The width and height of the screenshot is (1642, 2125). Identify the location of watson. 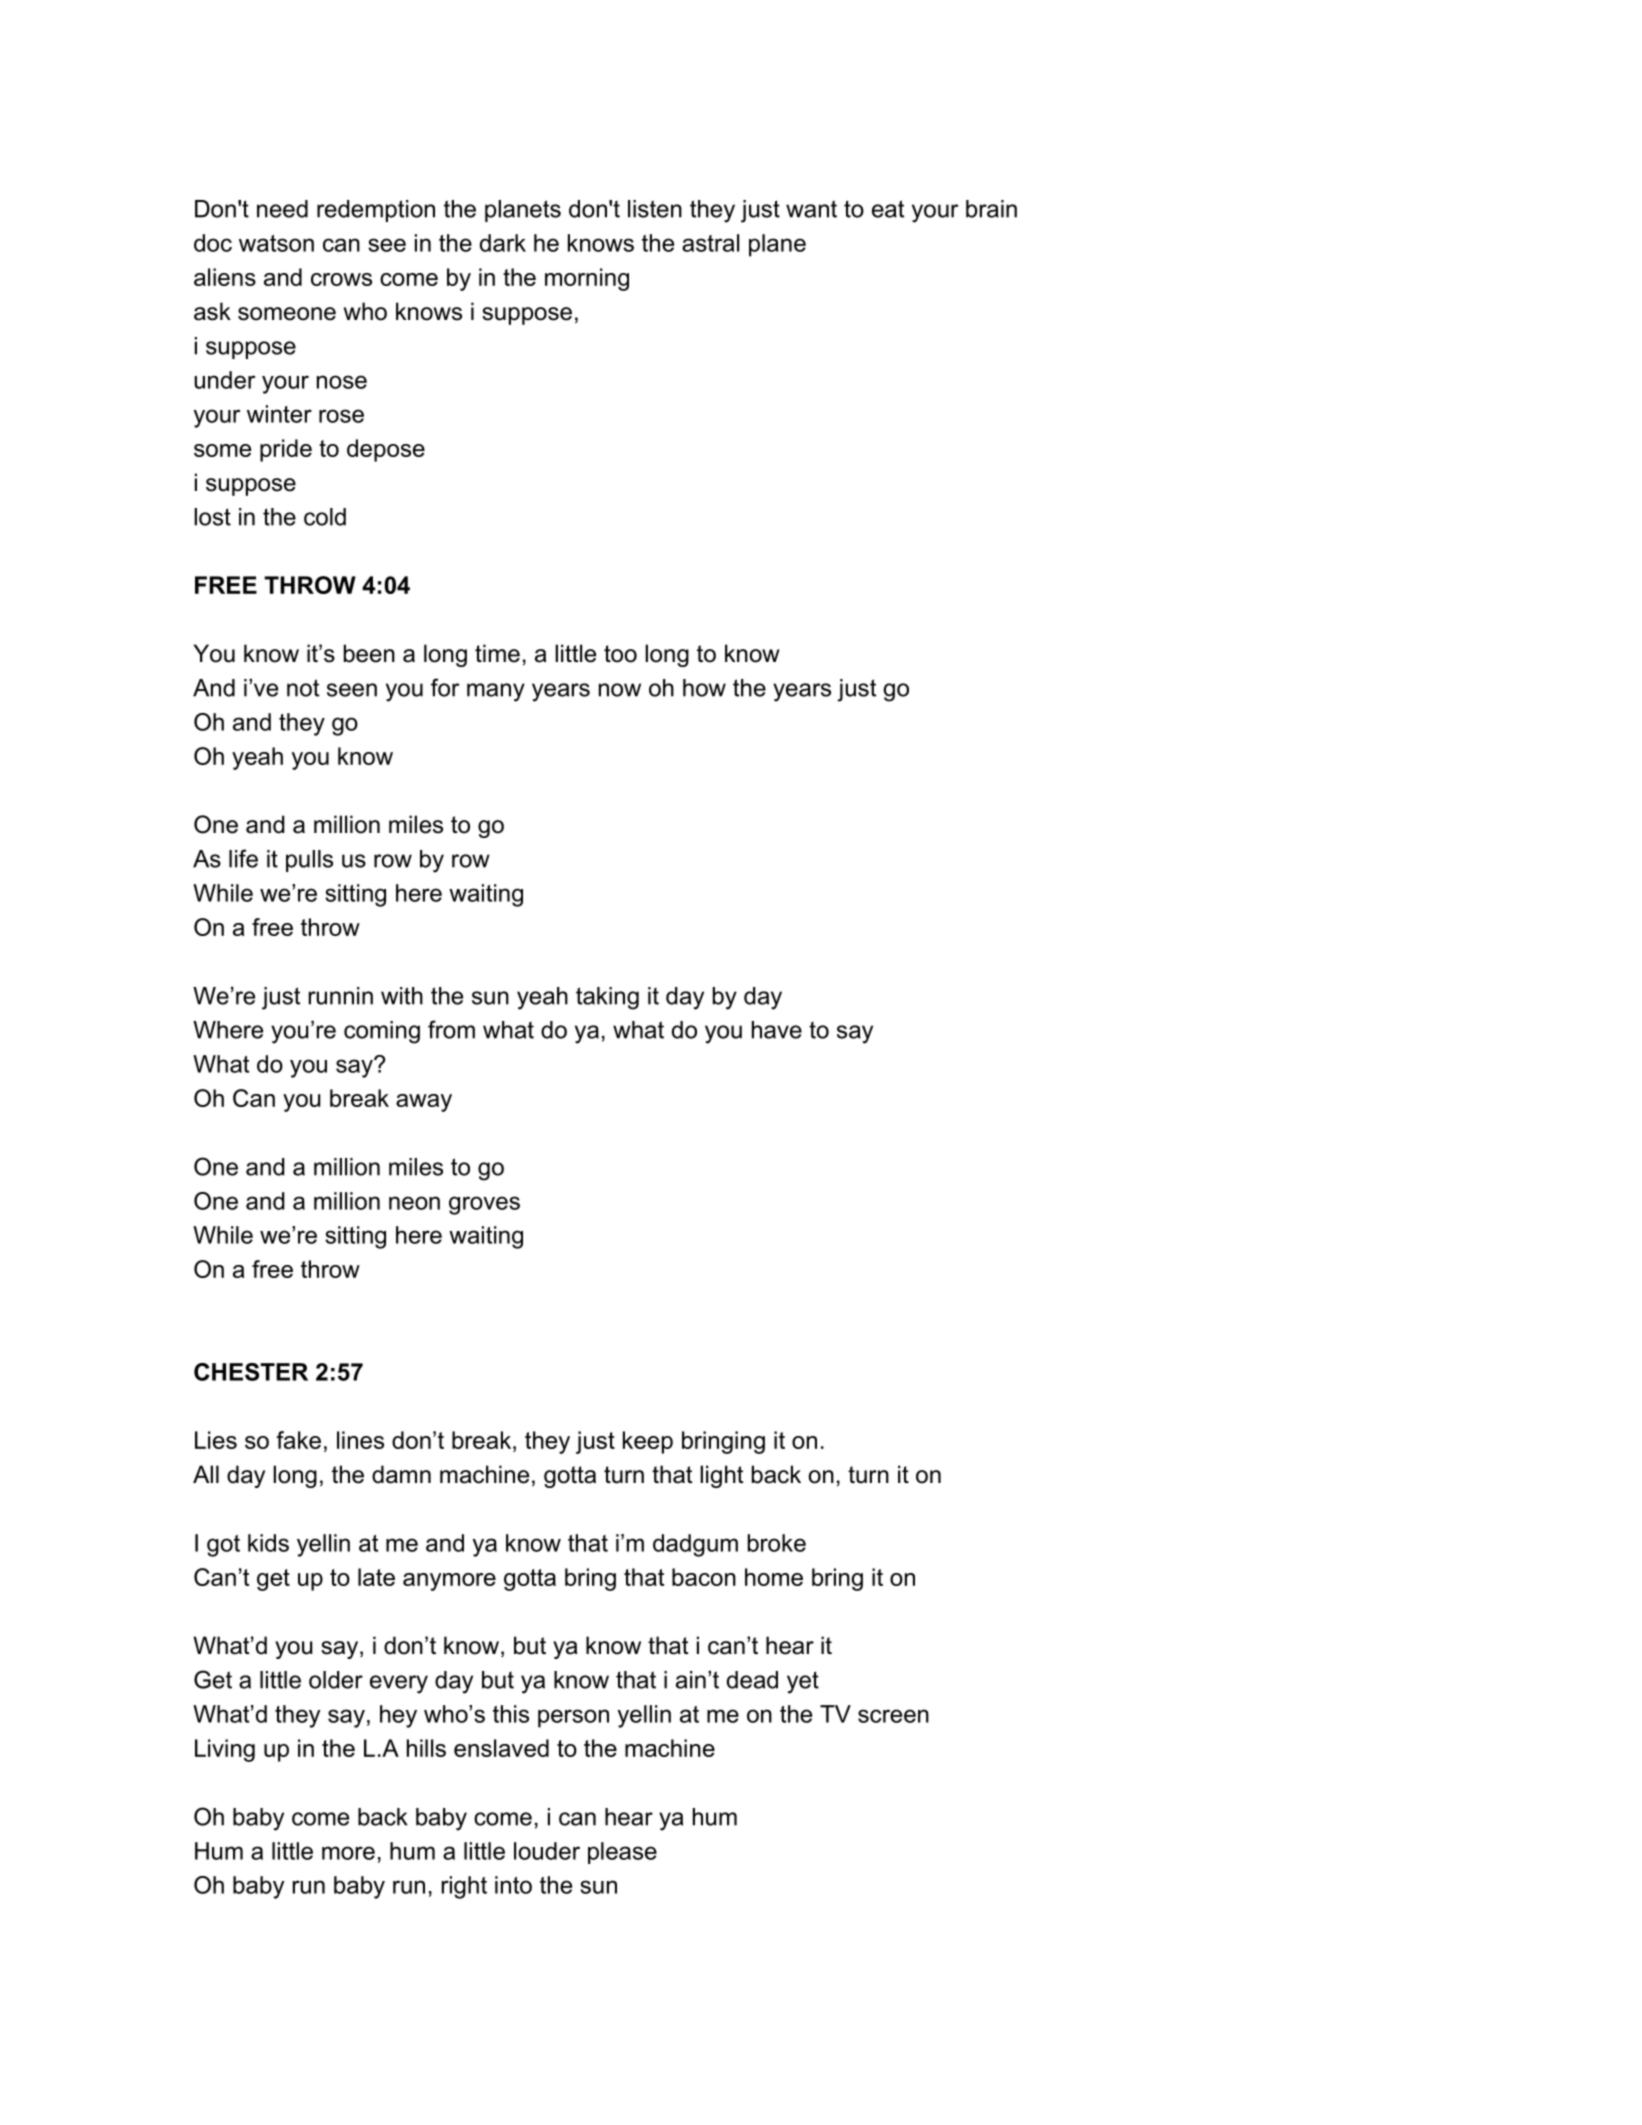
(276, 243).
